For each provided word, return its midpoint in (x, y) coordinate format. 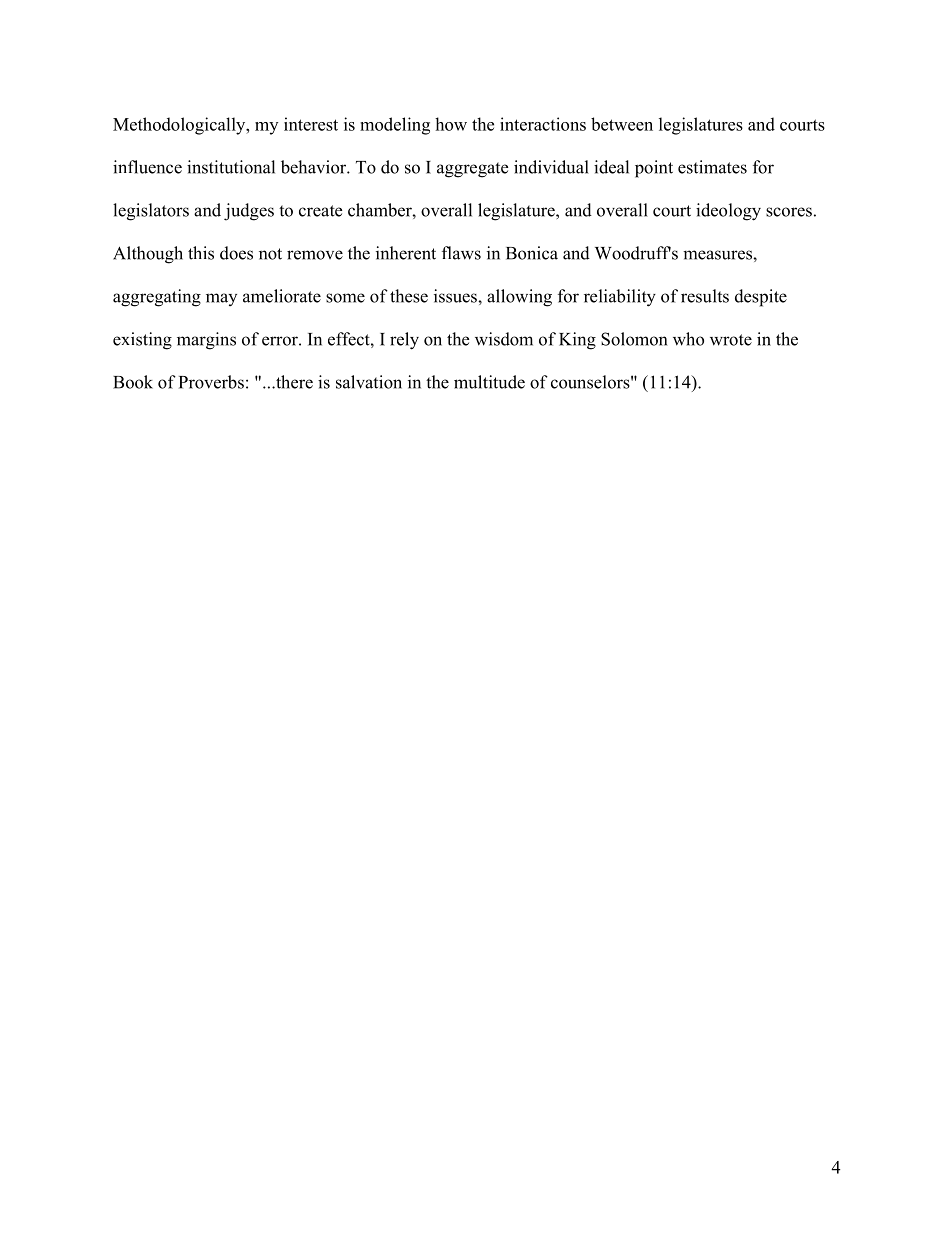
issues (456, 296)
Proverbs (211, 382)
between (622, 124)
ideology (728, 212)
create (320, 211)
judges (249, 212)
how (451, 124)
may (221, 299)
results (705, 296)
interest (311, 124)
